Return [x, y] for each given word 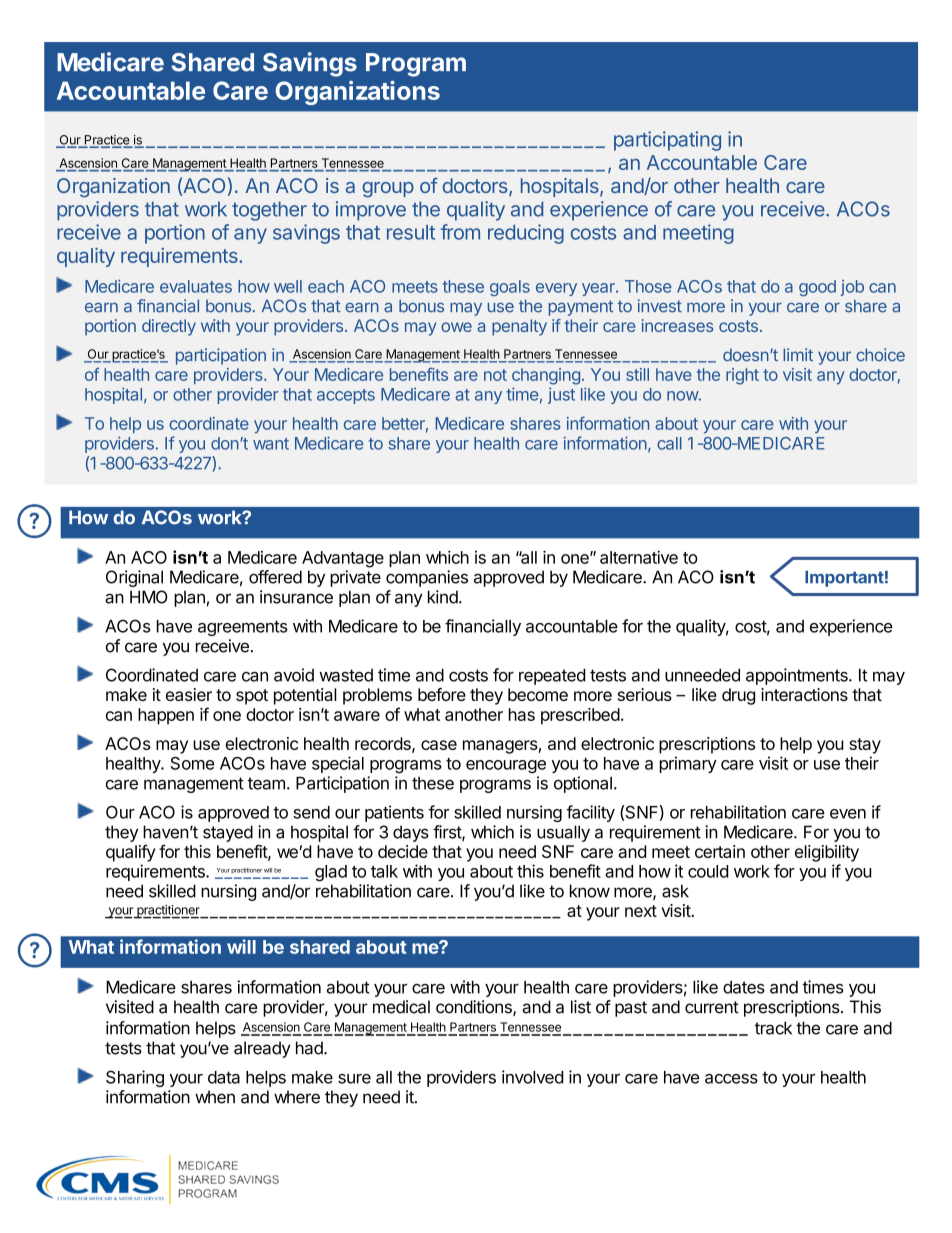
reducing [526, 234]
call [669, 443]
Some [192, 763]
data [224, 1077]
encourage [506, 767]
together [269, 211]
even [848, 814]
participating [667, 141]
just [561, 395]
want [271, 444]
